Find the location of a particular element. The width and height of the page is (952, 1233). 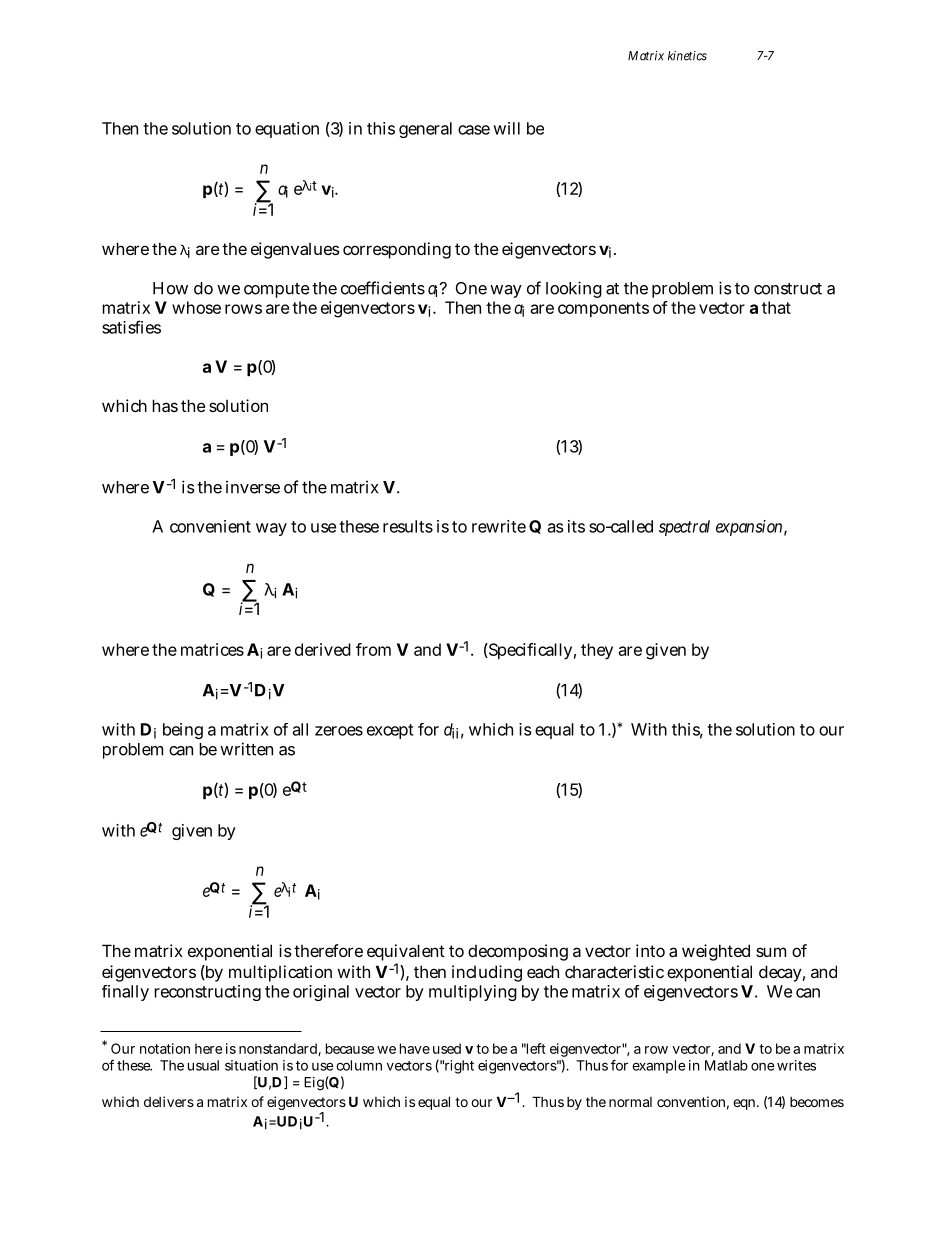

used is located at coordinates (447, 1048).
